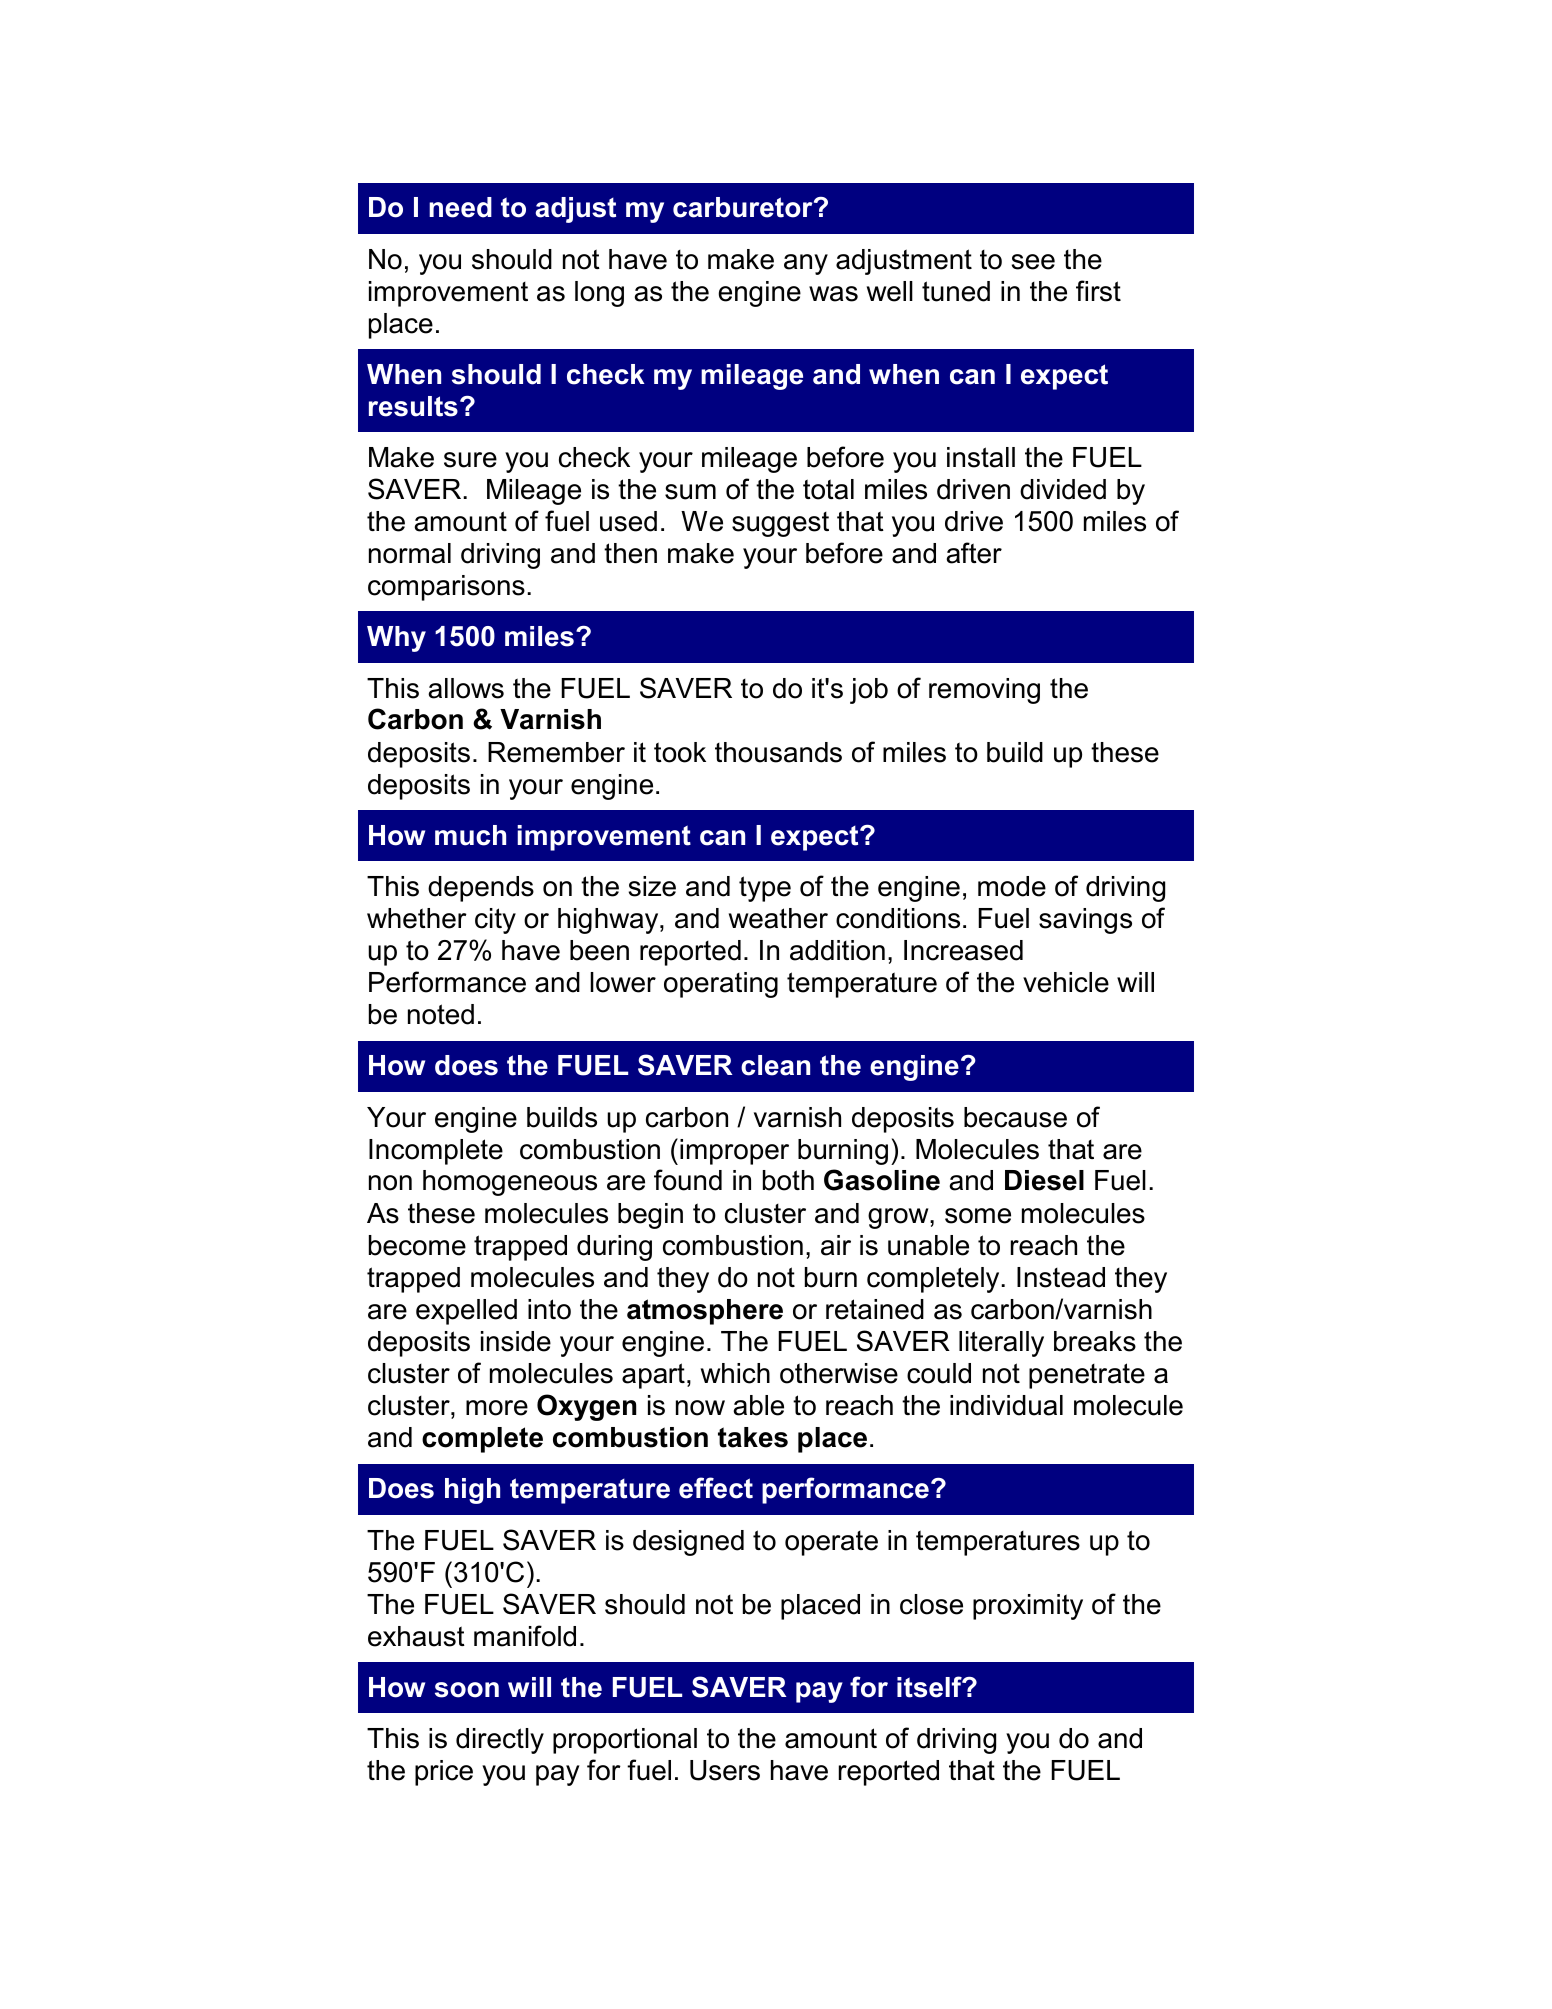 This screenshot has width=1552, height=2009. Describe the element at coordinates (744, 207) in the screenshot. I see `carburetor` at that location.
